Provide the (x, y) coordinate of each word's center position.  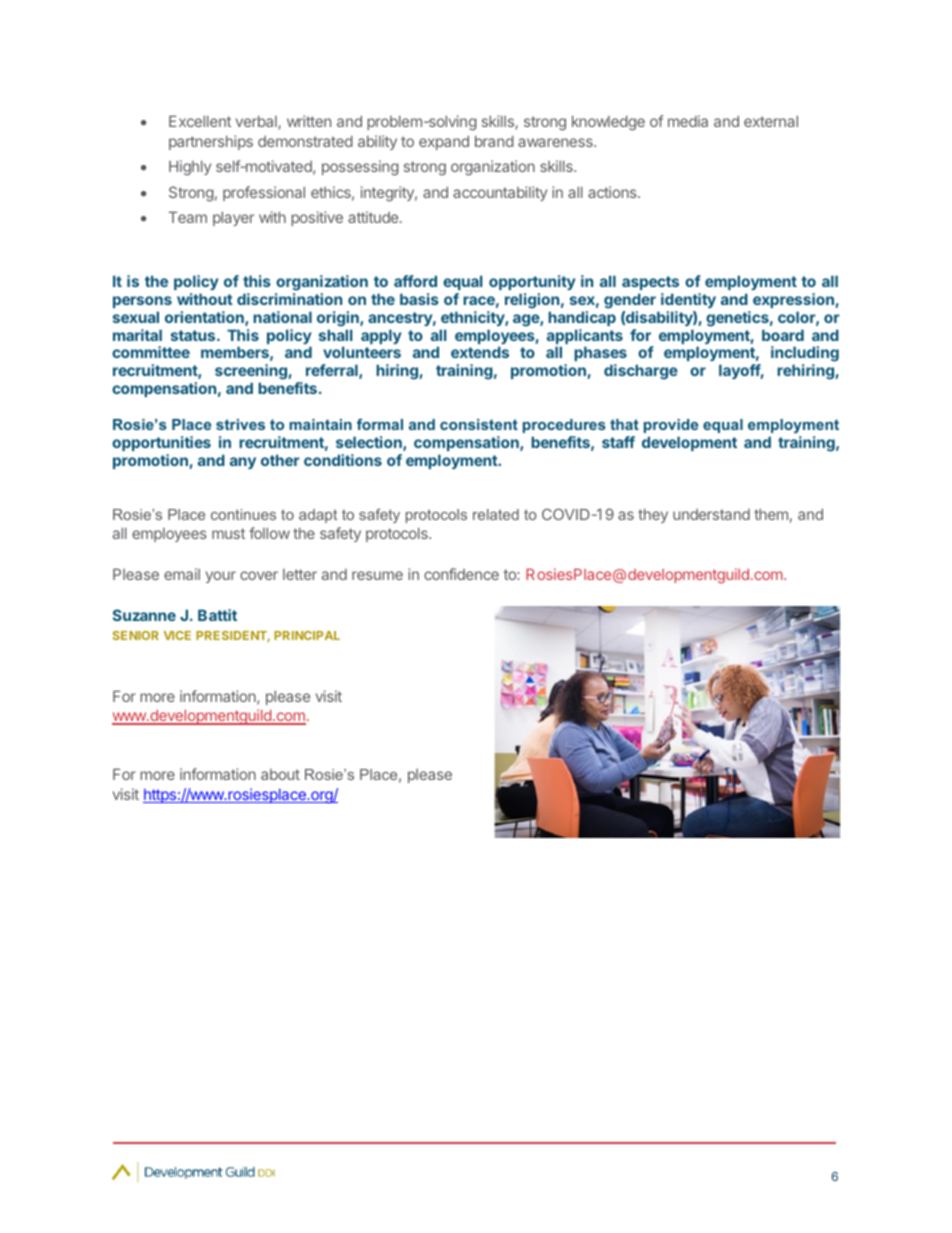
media (688, 121)
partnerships (211, 142)
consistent (479, 424)
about (280, 774)
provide (671, 426)
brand (494, 141)
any (243, 463)
